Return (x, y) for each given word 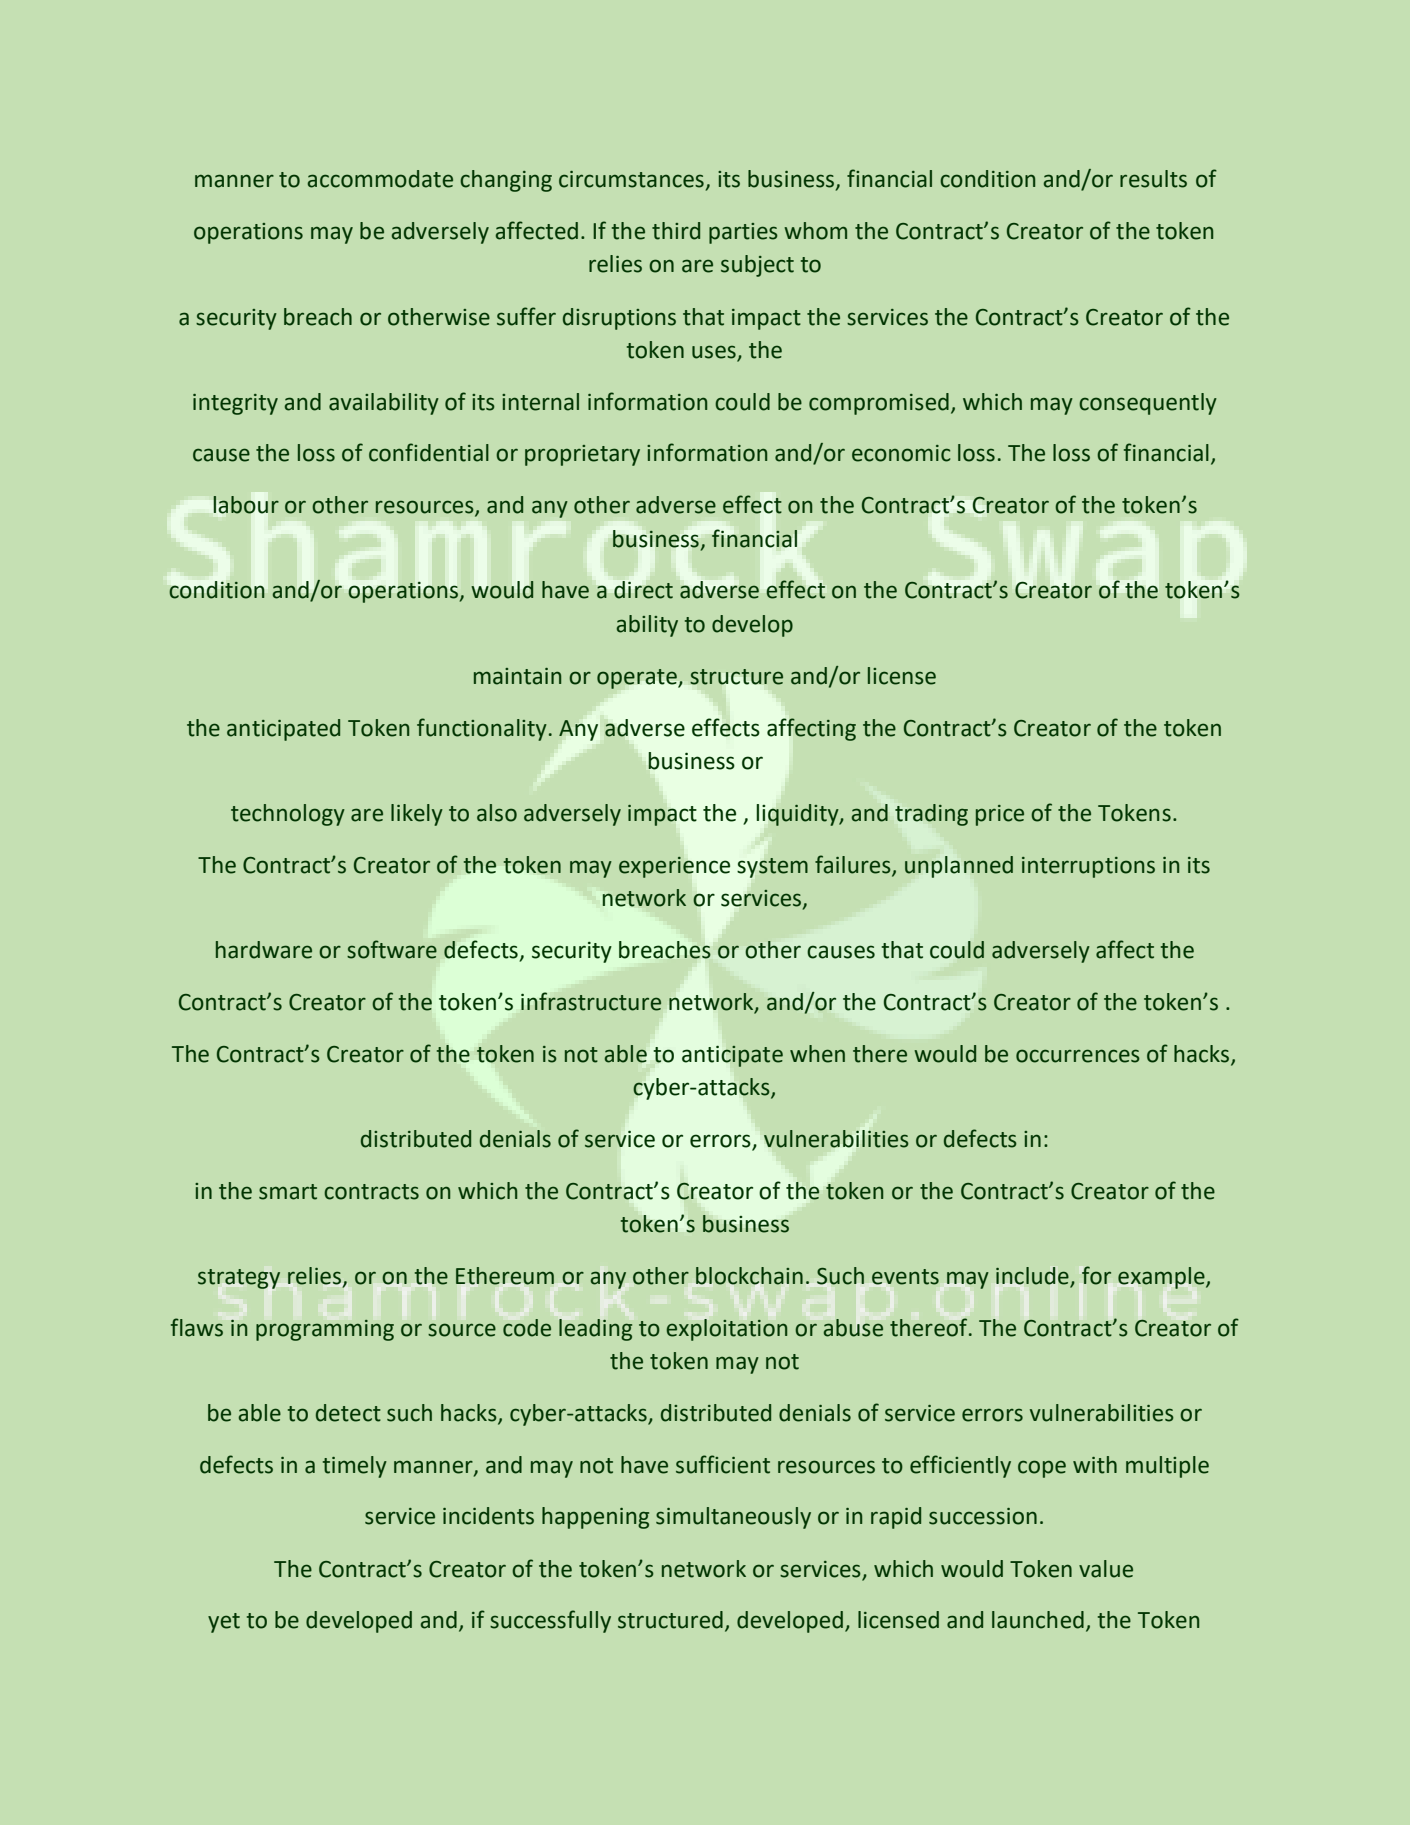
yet (224, 1623)
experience (674, 867)
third (676, 231)
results (1153, 179)
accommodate (380, 179)
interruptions (1088, 867)
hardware (264, 950)
